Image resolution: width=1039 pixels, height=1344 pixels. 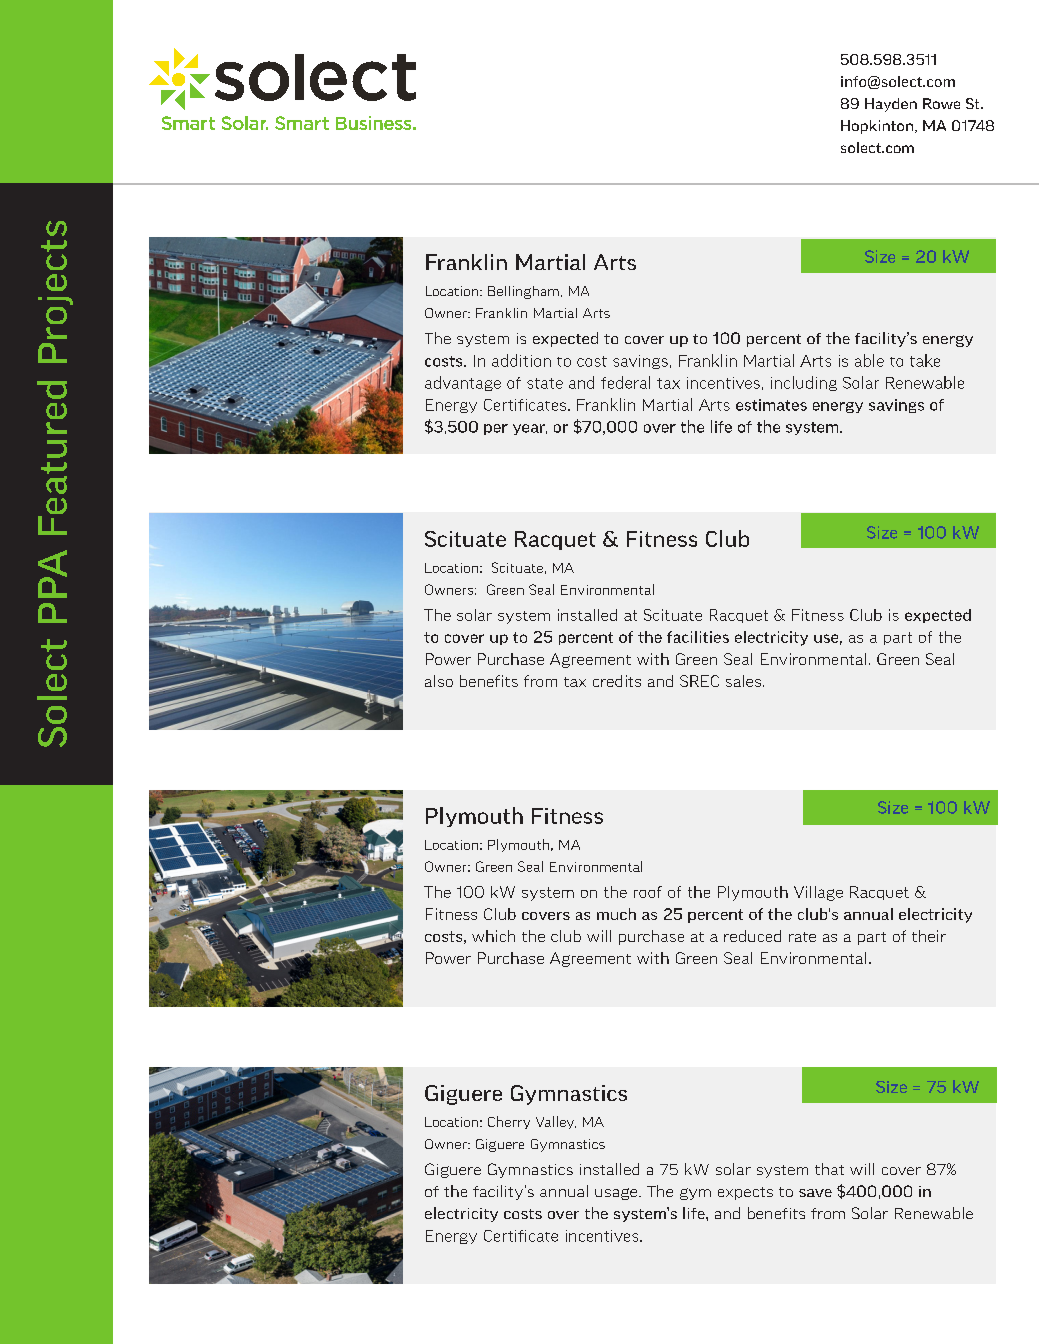 I want to click on that, so click(x=829, y=1169).
